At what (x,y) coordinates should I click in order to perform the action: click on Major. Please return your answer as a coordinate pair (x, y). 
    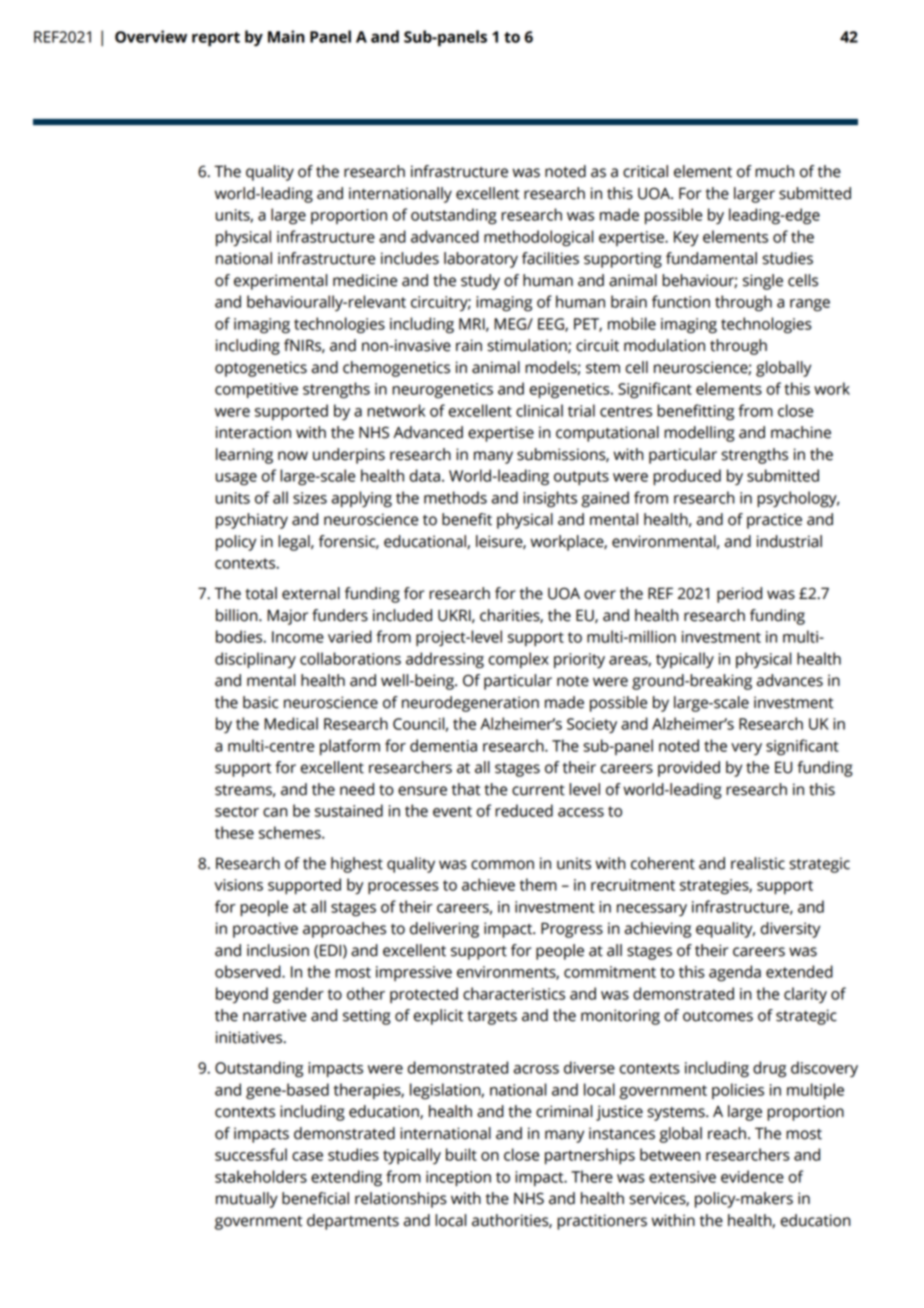
    Looking at the image, I should click on (287, 617).
